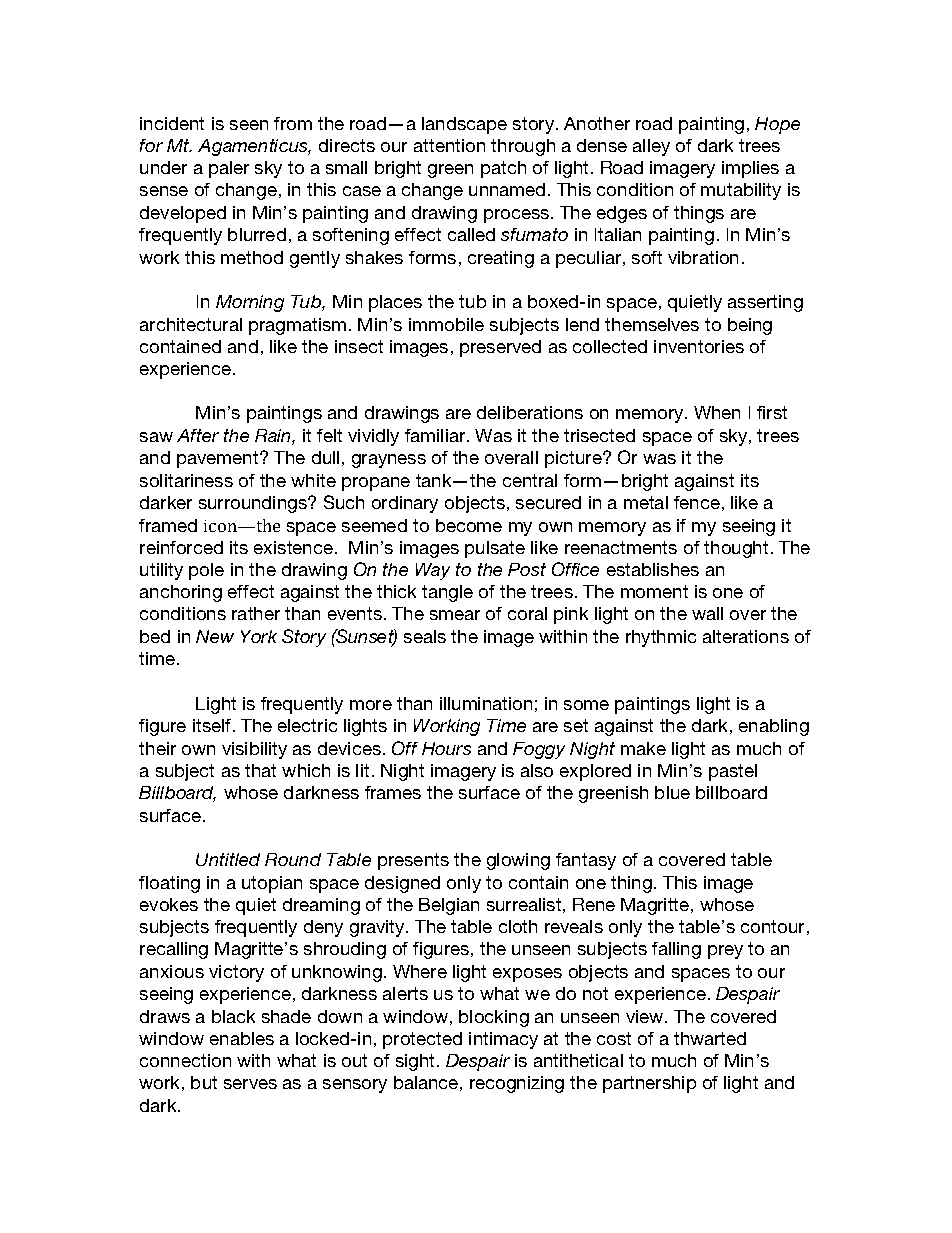 The image size is (952, 1233). Describe the element at coordinates (707, 613) in the image. I see `wall` at that location.
